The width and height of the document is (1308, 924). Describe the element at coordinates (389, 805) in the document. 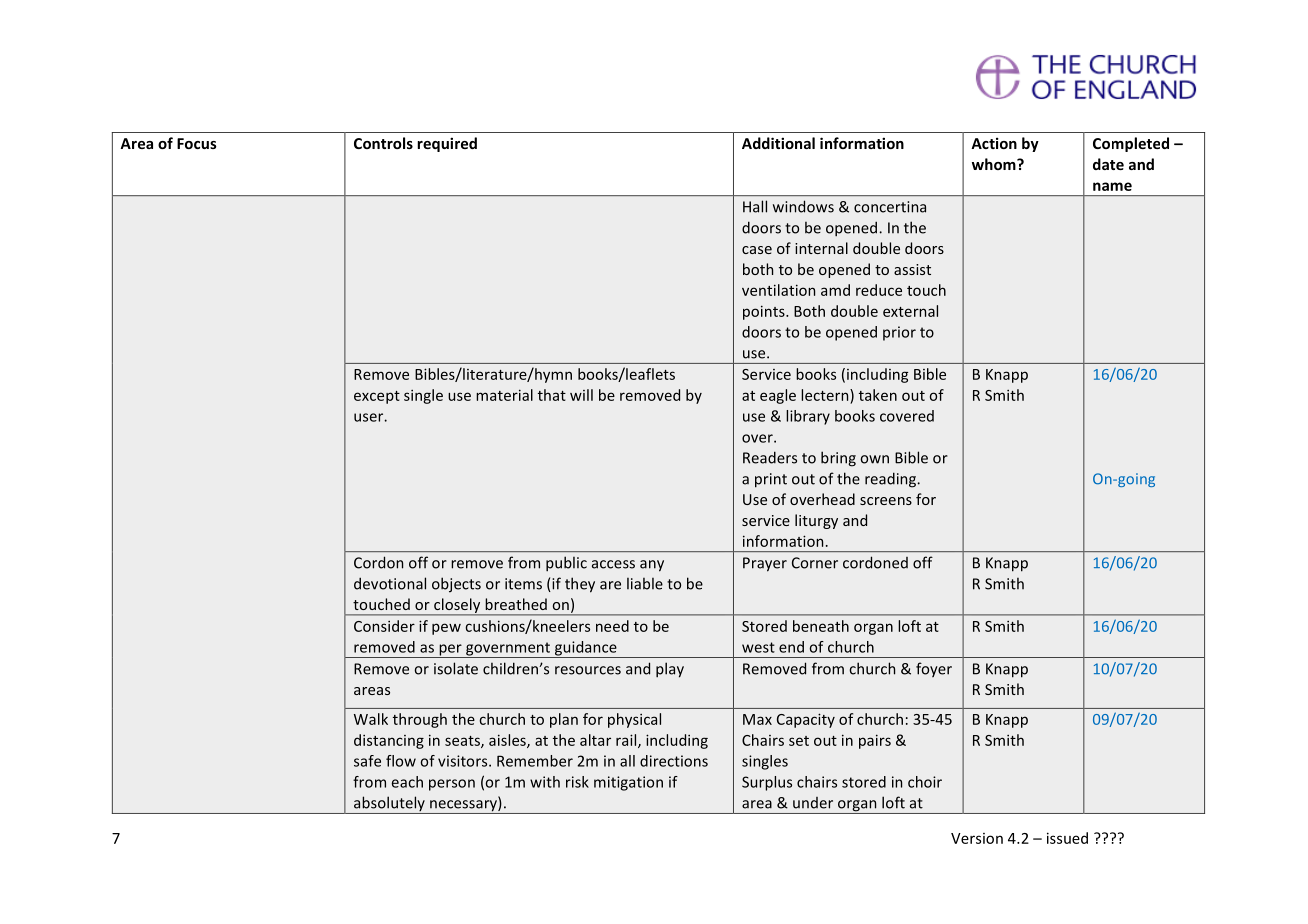

I see `absolutely` at that location.
